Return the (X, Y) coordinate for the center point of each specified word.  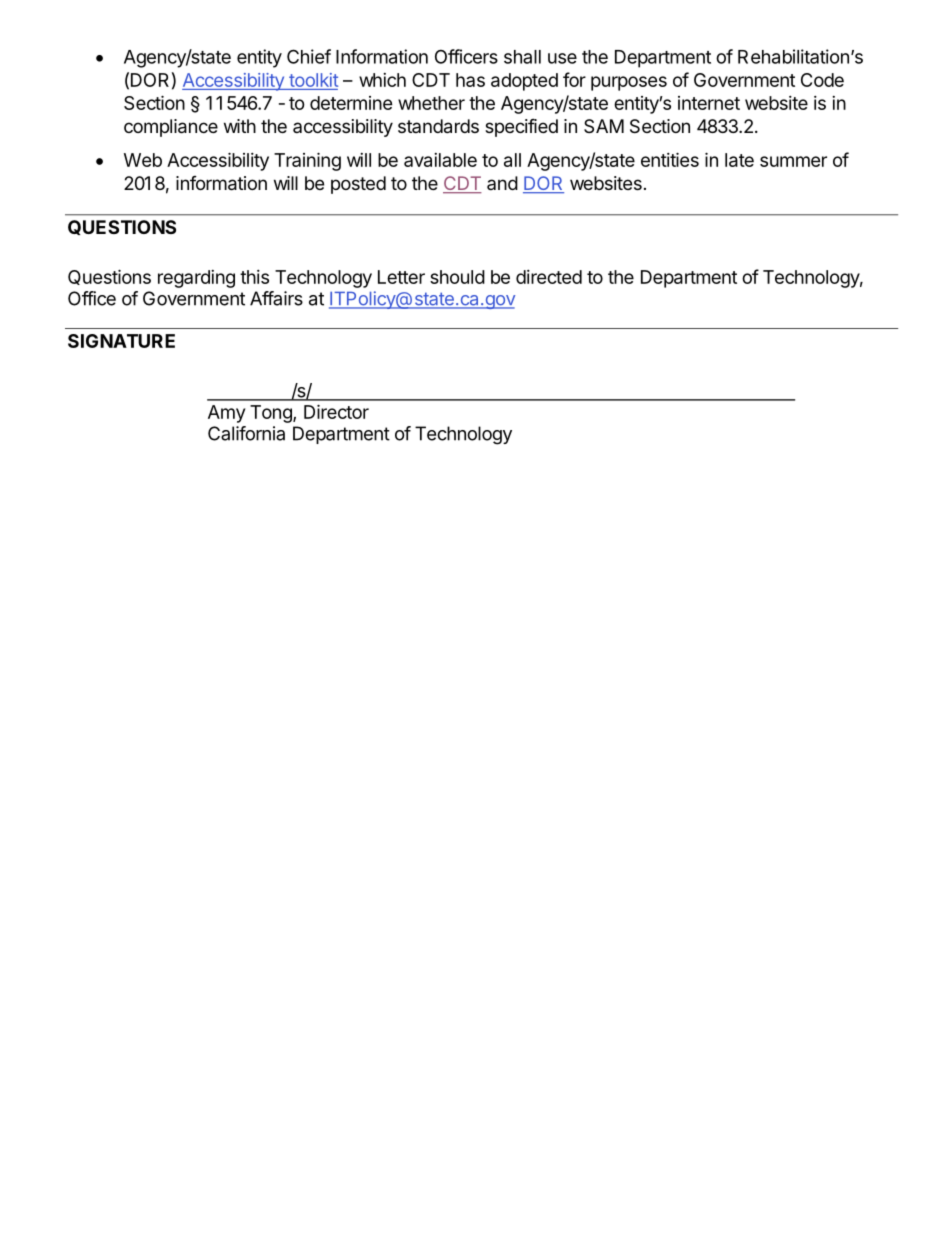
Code (822, 80)
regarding (196, 279)
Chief (309, 56)
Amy (226, 414)
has (470, 80)
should (457, 277)
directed (549, 277)
